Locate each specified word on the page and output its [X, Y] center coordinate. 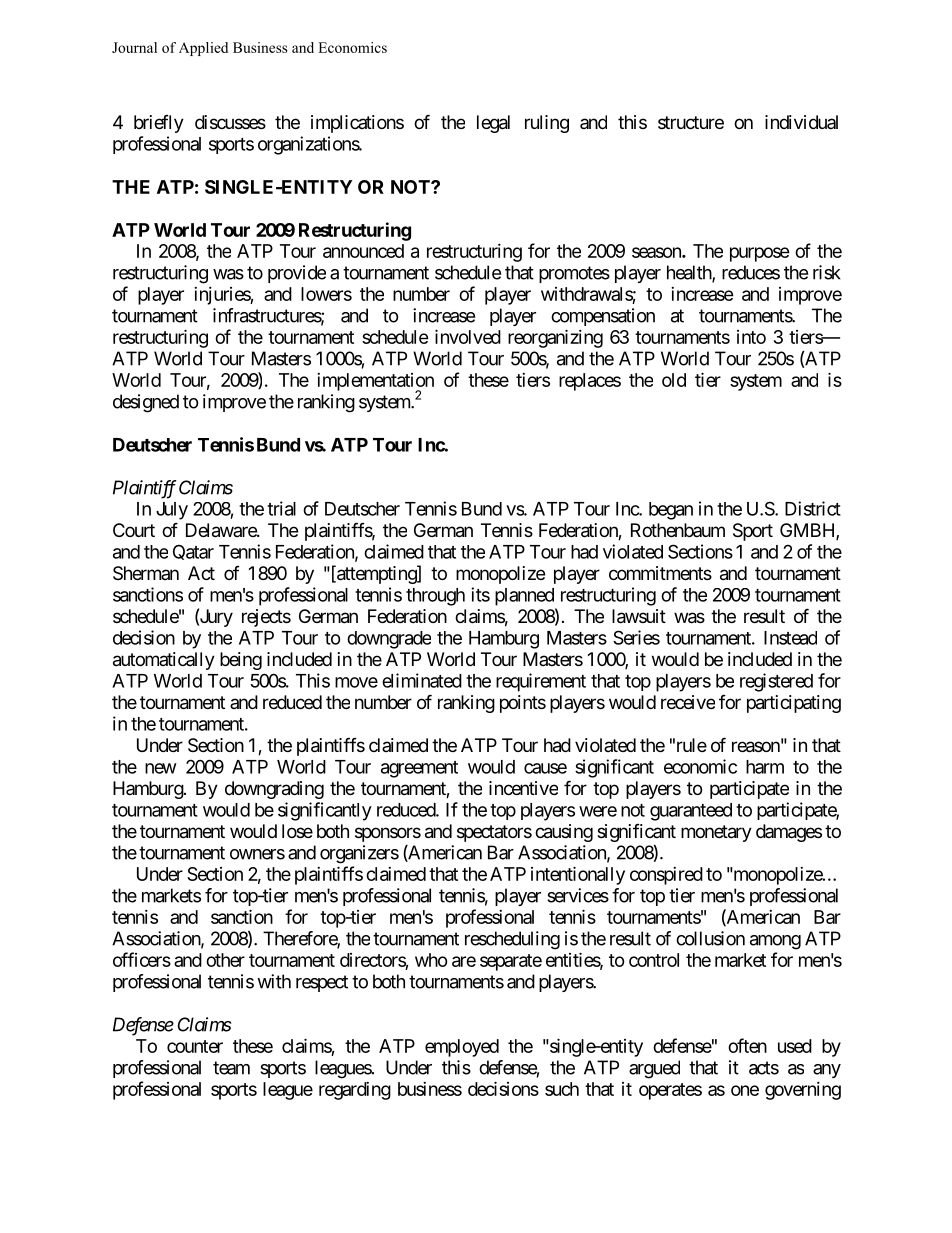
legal [493, 124]
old [674, 380]
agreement [419, 769]
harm [765, 767]
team [231, 1068]
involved [468, 336]
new [161, 768]
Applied [203, 49]
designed [146, 403]
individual [801, 122]
